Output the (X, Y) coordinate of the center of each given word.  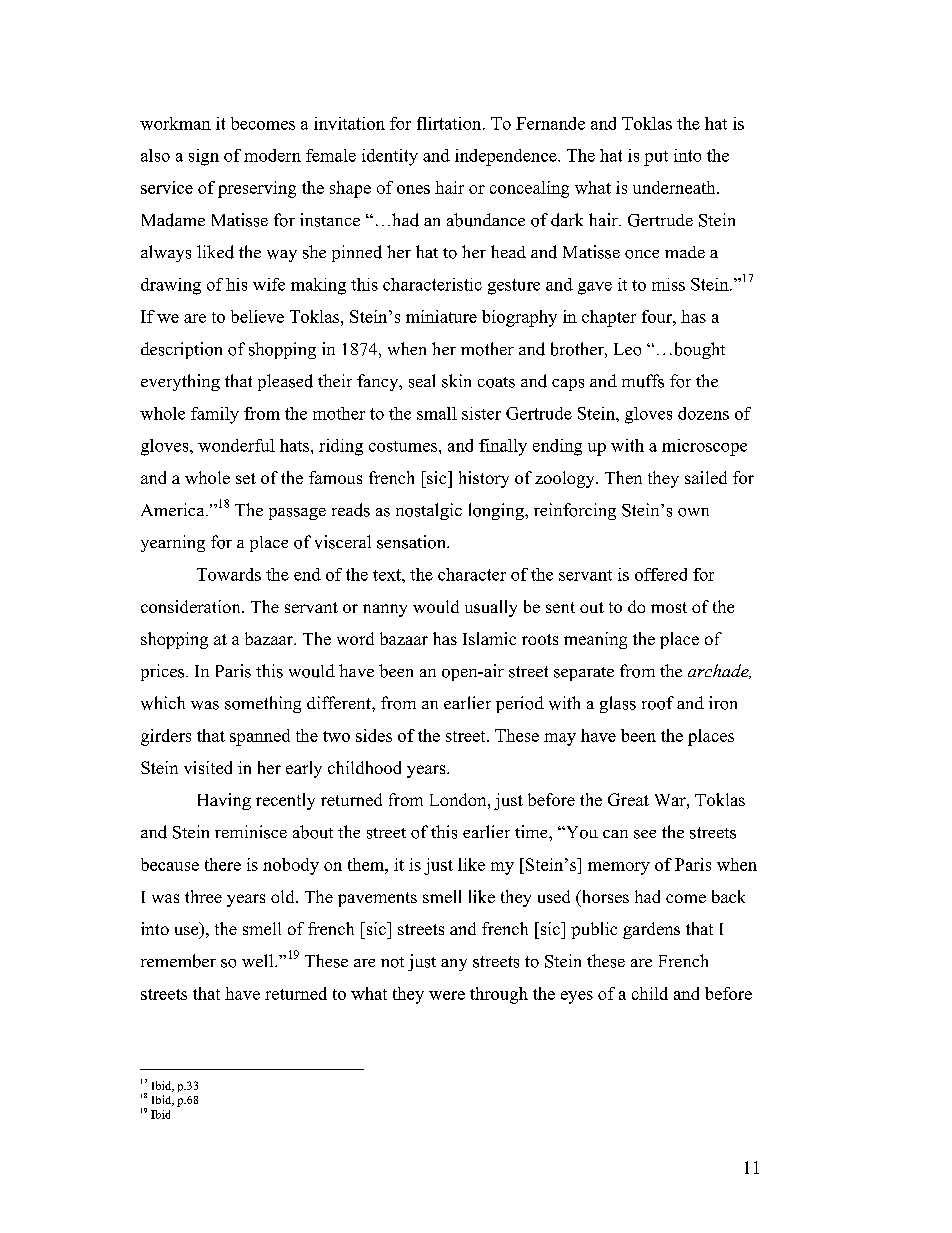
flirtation (450, 123)
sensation (412, 542)
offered (661, 574)
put (656, 158)
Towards (229, 574)
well (259, 960)
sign (204, 157)
